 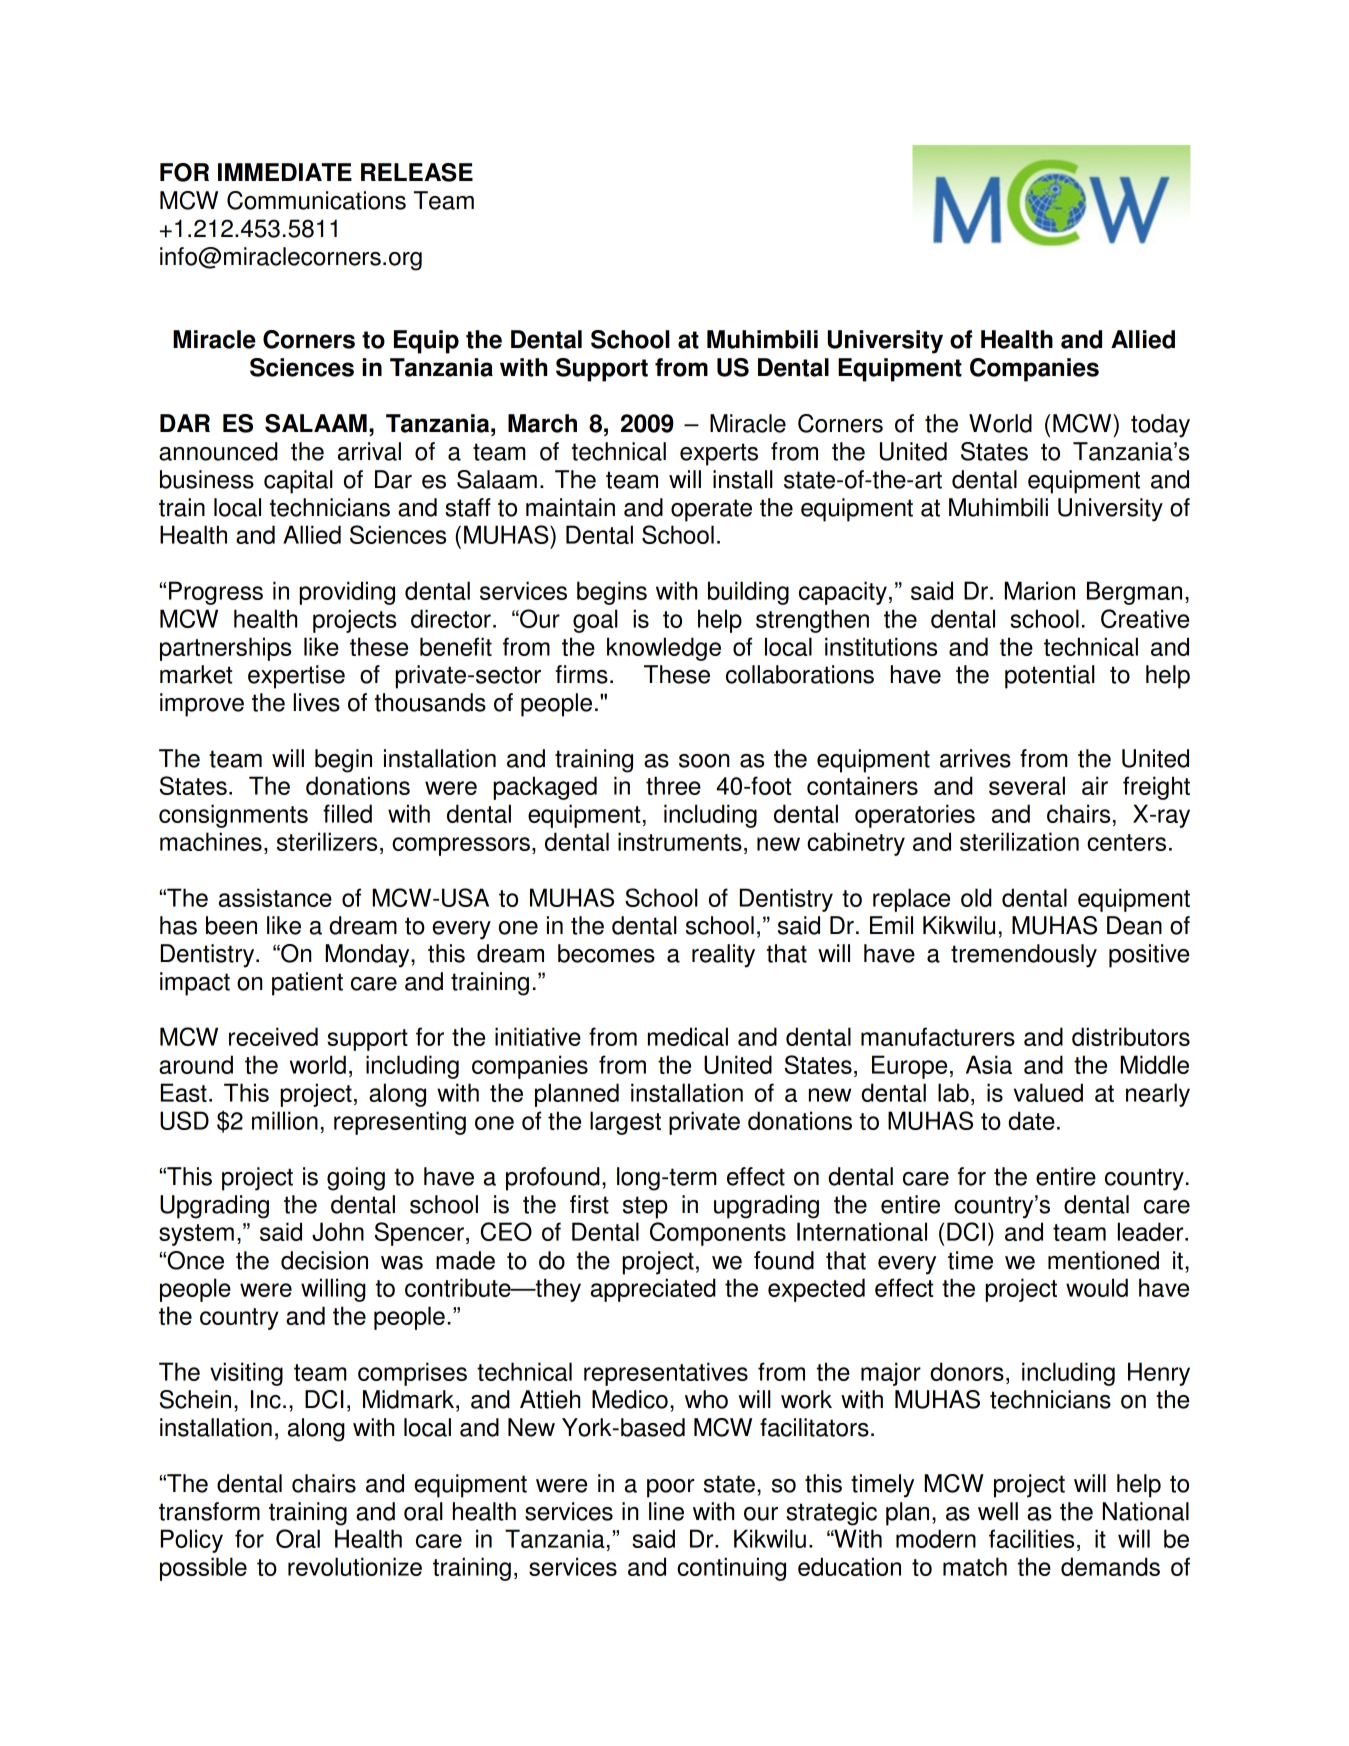 What do you see at coordinates (275, 897) in the image?
I see `assistance` at bounding box center [275, 897].
